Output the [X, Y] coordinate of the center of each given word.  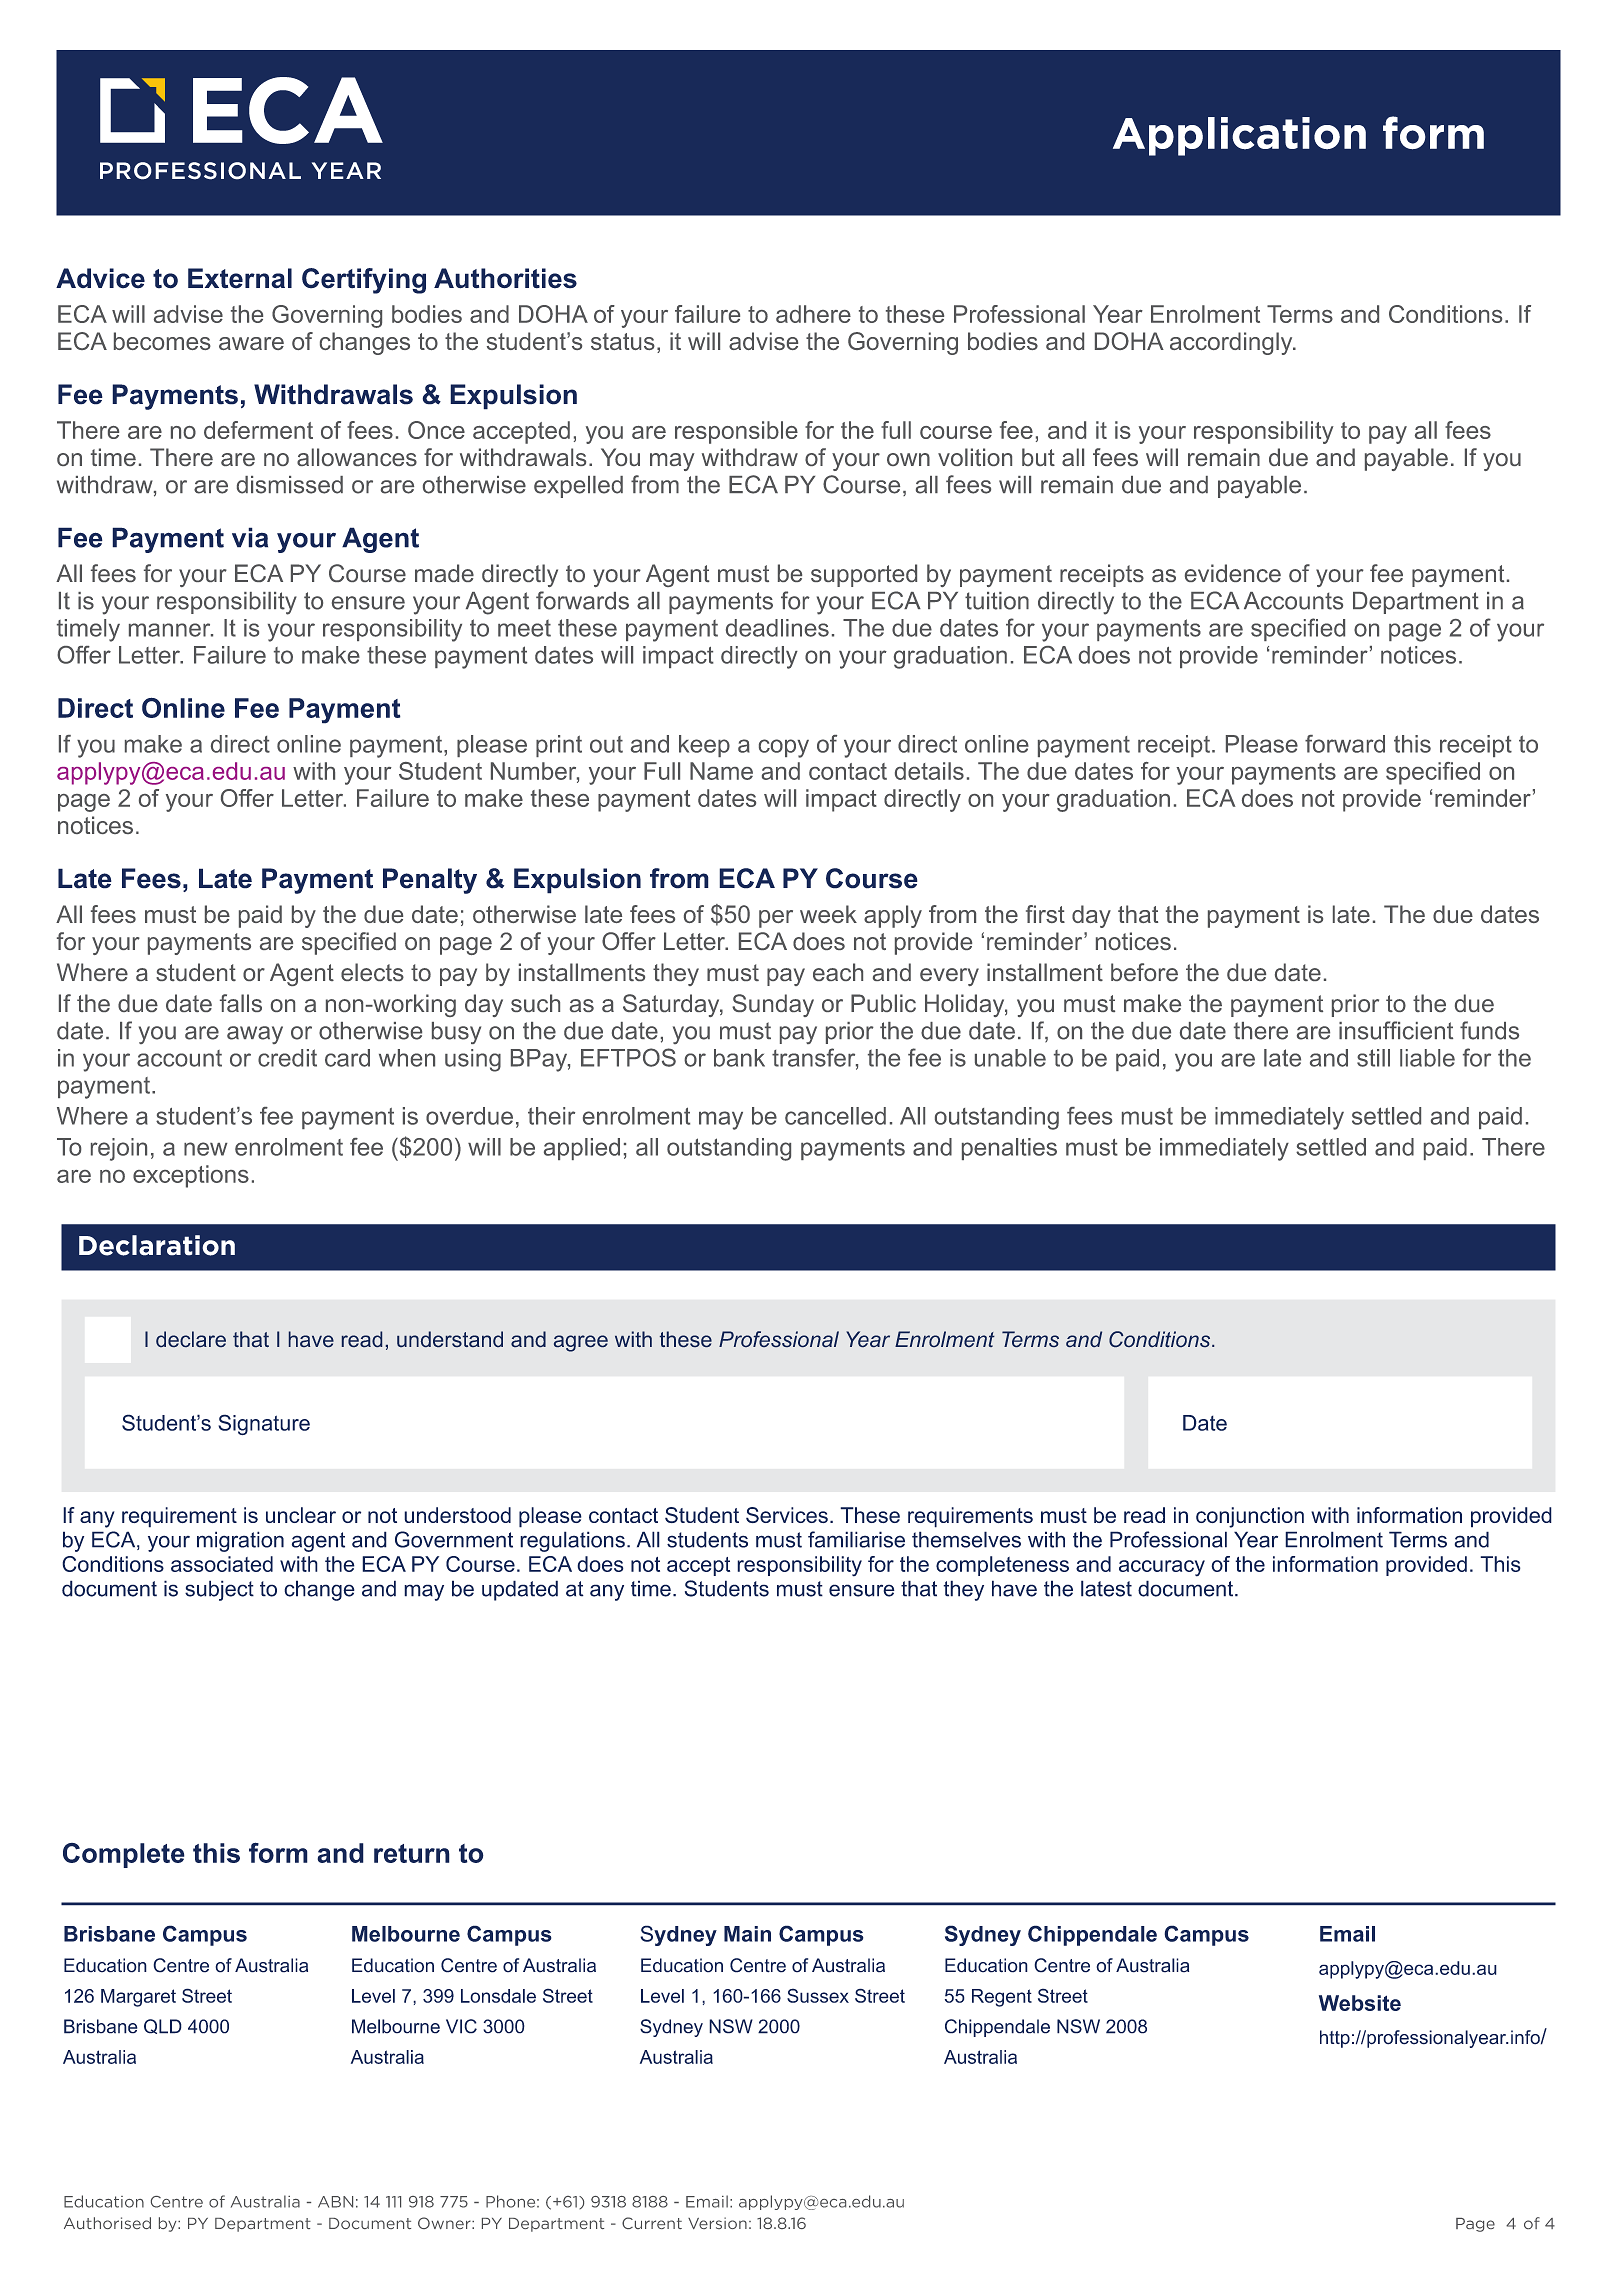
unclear [301, 1515]
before [1144, 972]
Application [1239, 136]
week [828, 914]
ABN [335, 2202]
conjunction [1250, 1517]
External [240, 278]
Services [787, 1515]
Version [717, 2223]
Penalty [430, 881]
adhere [813, 314]
